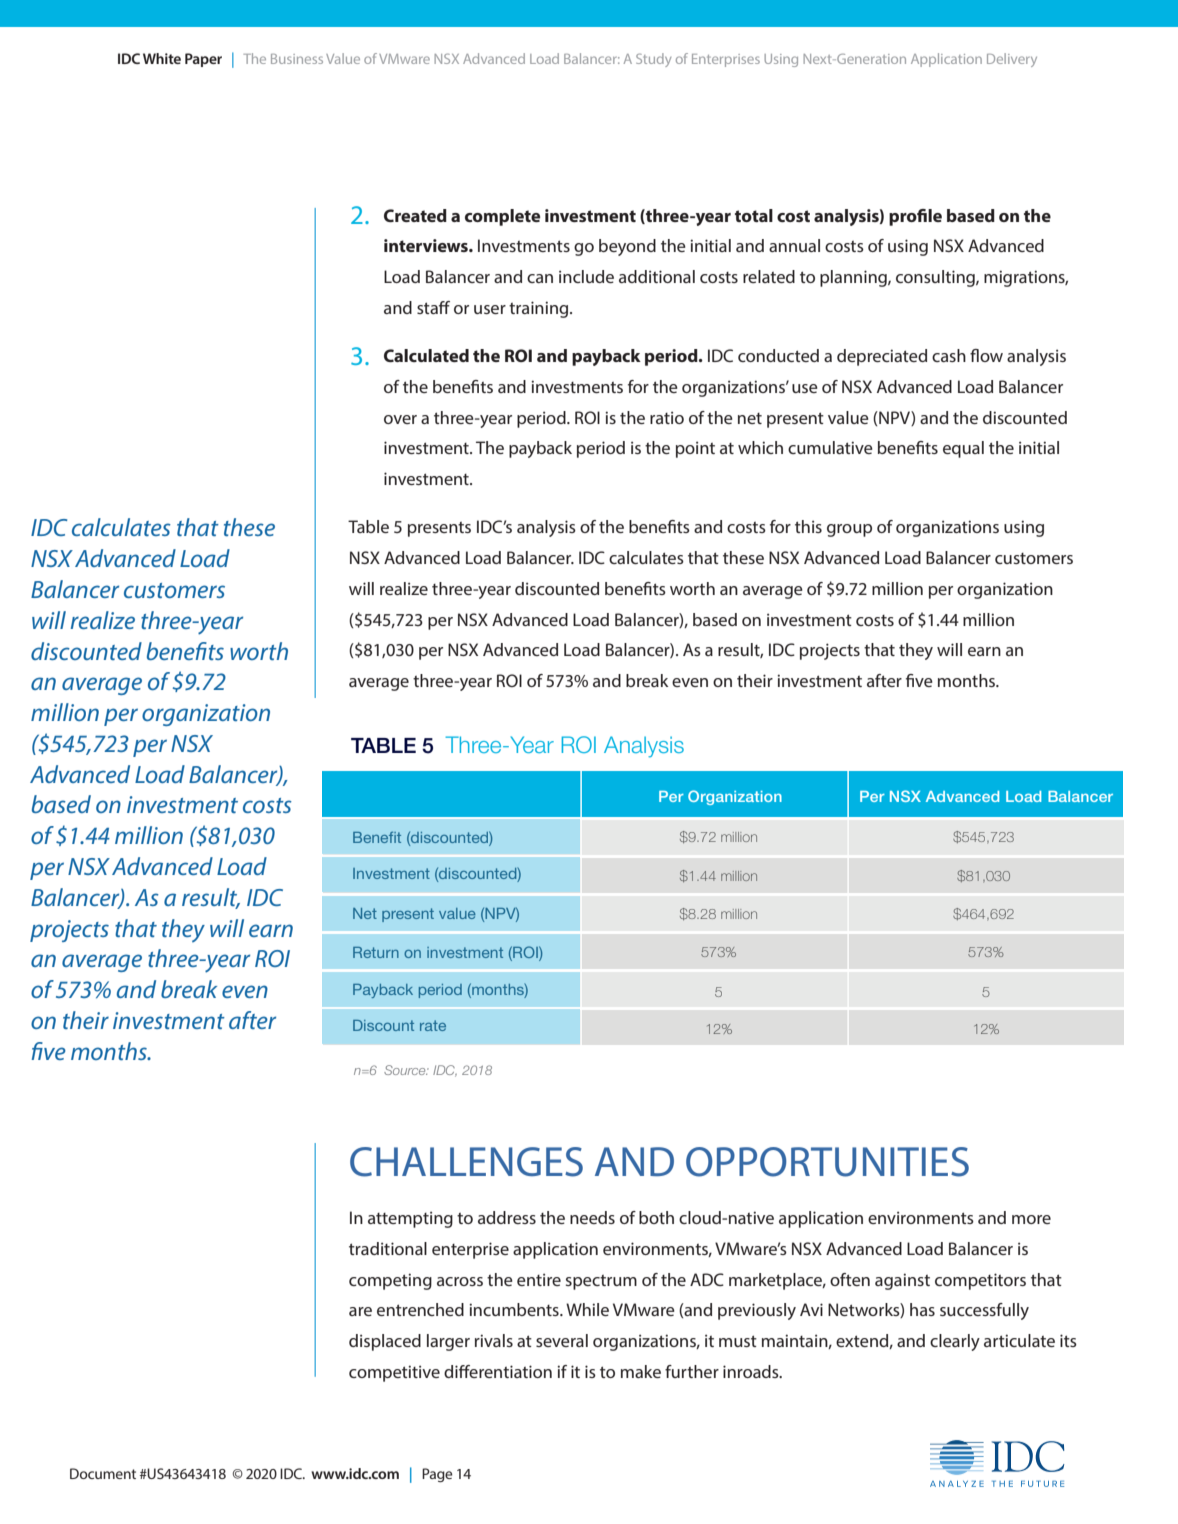 The image size is (1178, 1524). Describe the element at coordinates (1012, 60) in the screenshot. I see `Delivery` at that location.
